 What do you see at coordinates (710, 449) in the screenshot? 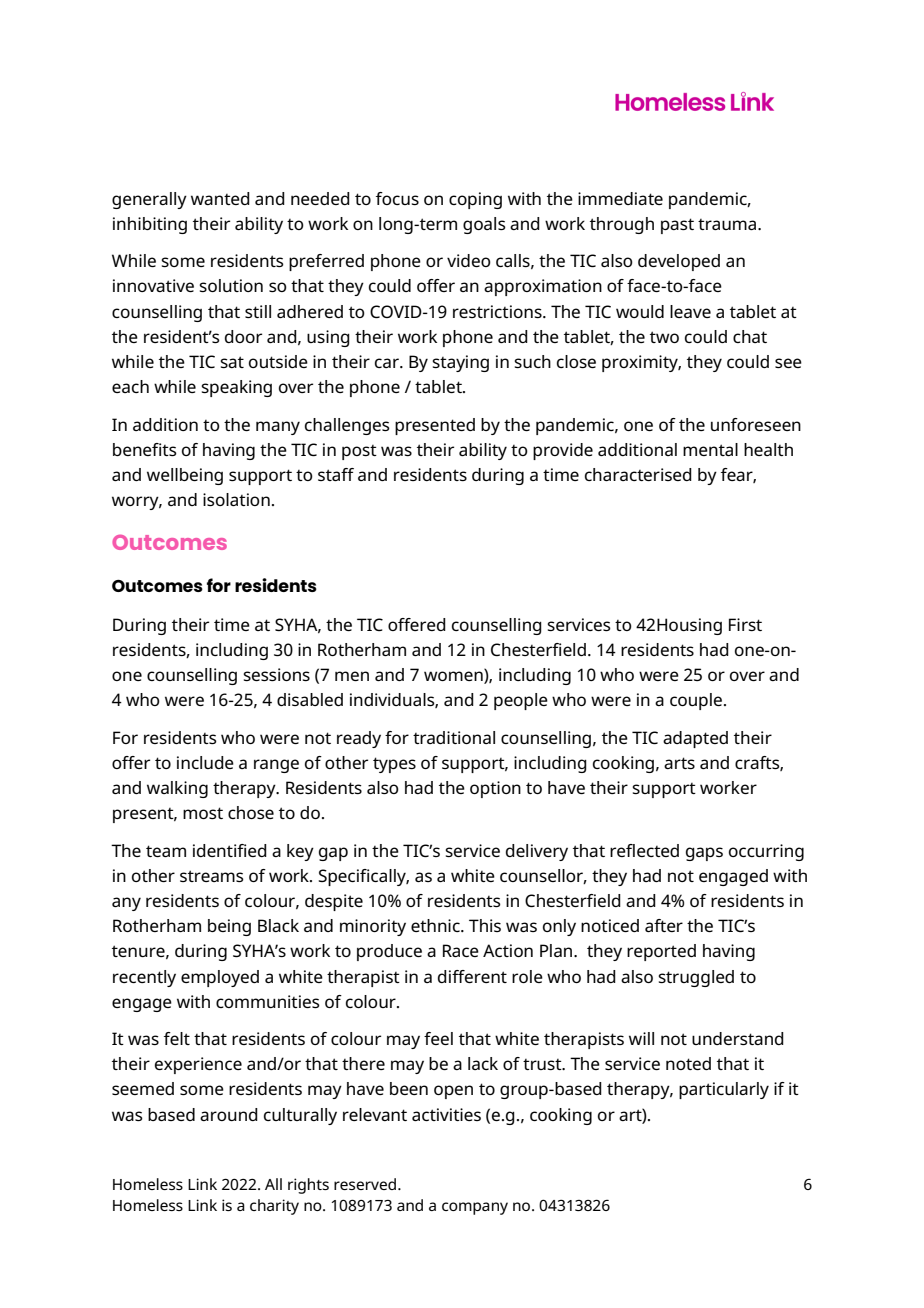
I see `mental` at bounding box center [710, 449].
